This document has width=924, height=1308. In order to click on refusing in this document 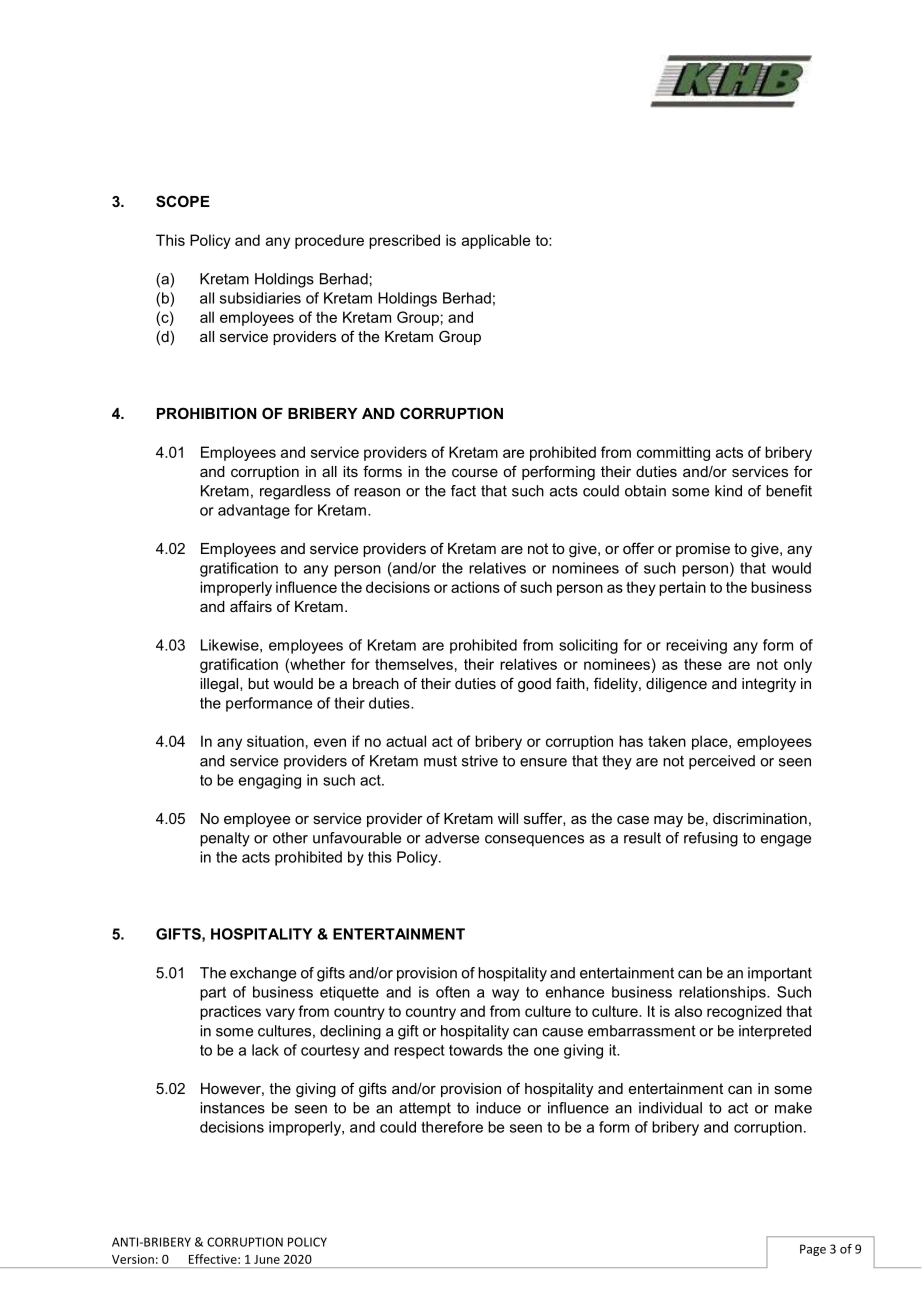, I will do `click(711, 839)`.
